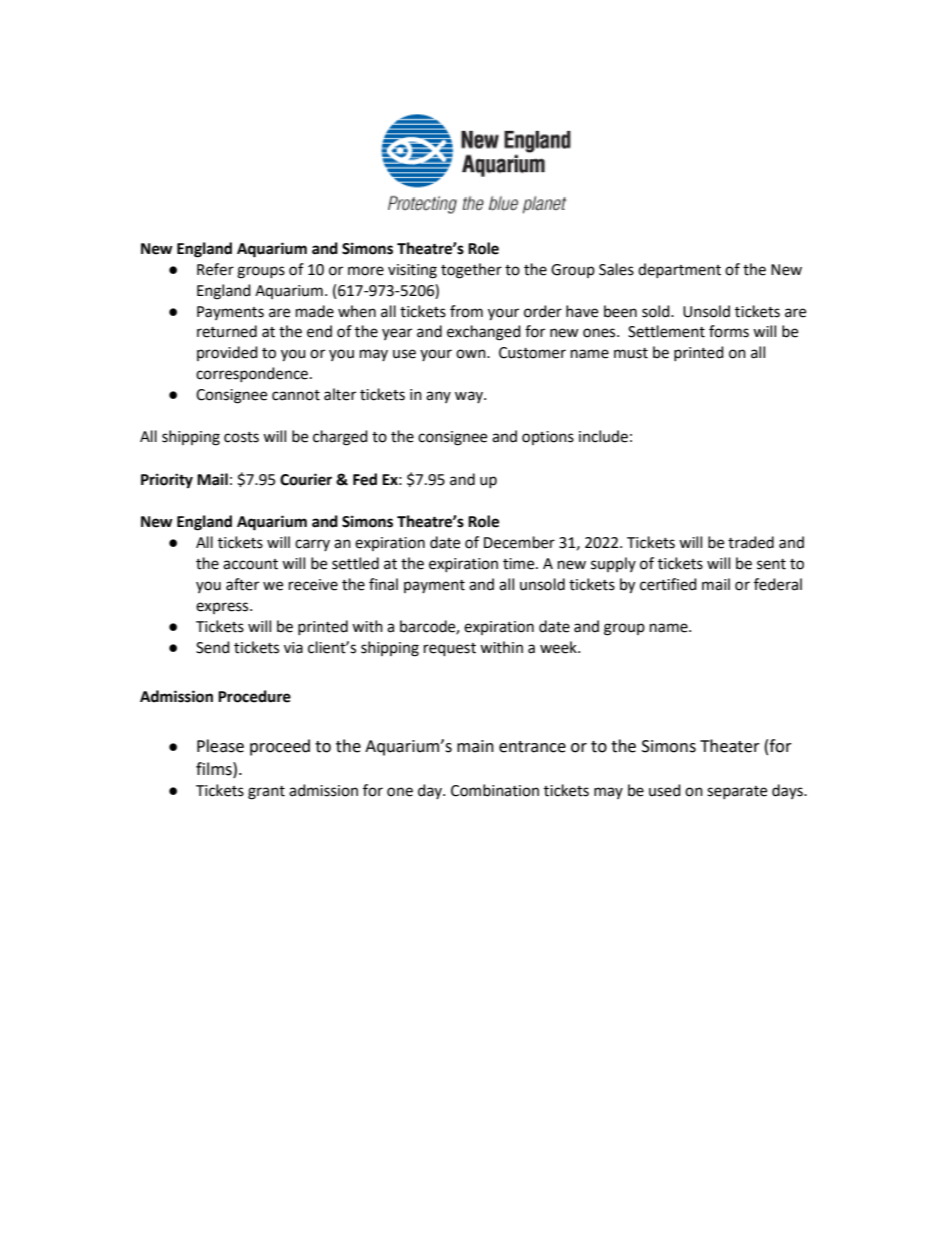 The height and width of the screenshot is (1233, 952). I want to click on films, so click(215, 769).
